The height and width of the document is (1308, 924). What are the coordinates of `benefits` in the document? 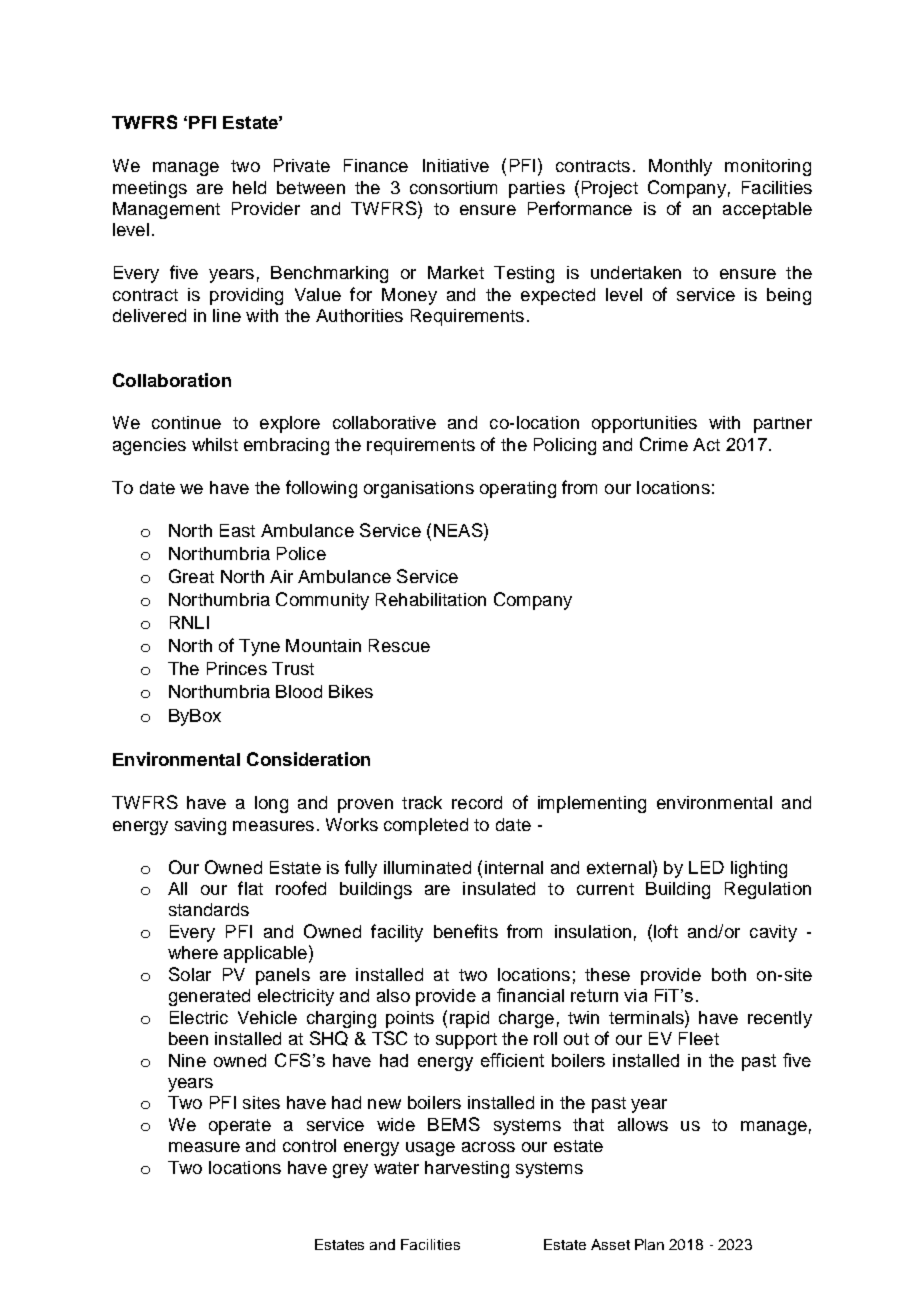 It's located at (466, 931).
